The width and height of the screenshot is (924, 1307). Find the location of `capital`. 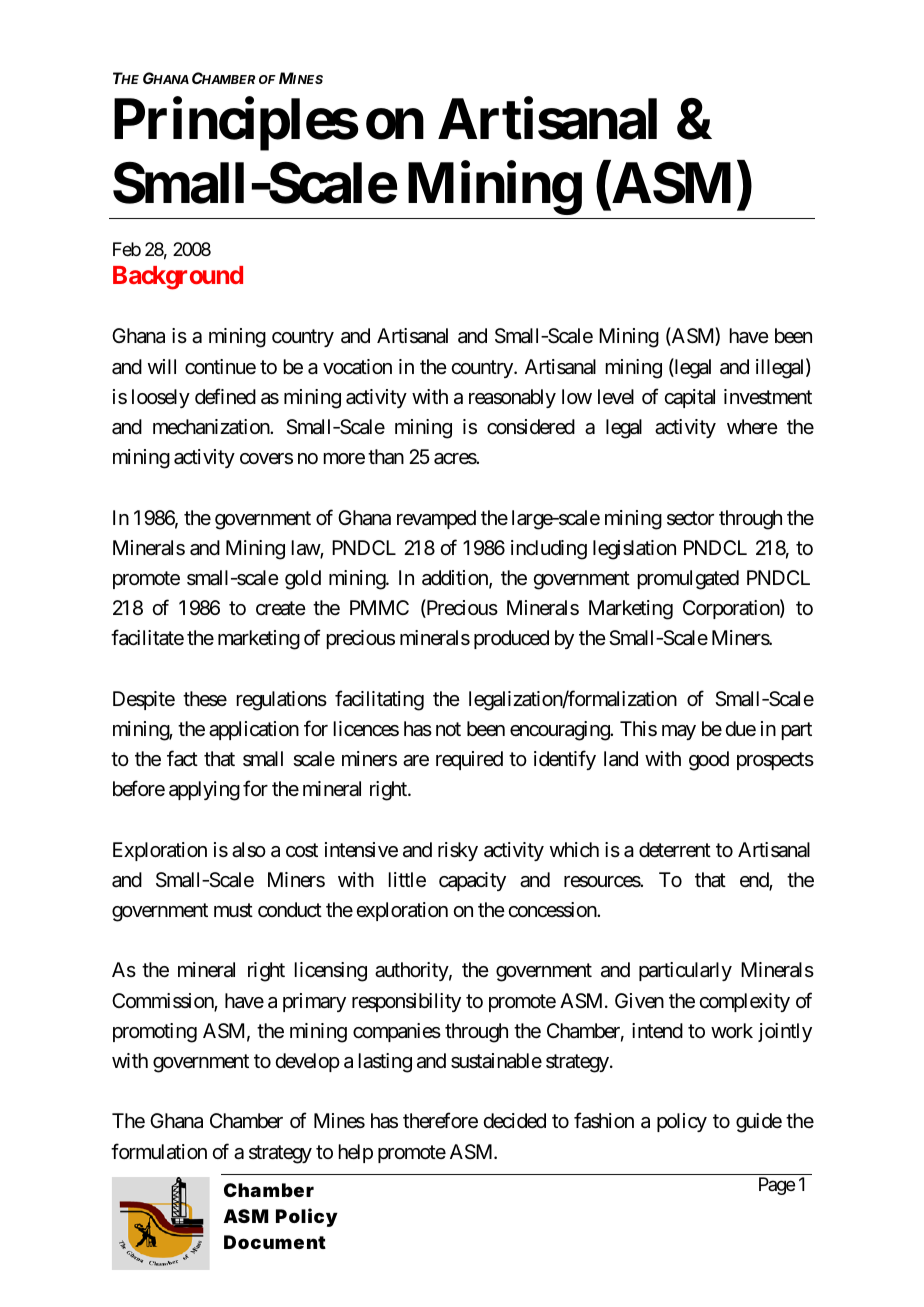

capital is located at coordinates (689, 398).
